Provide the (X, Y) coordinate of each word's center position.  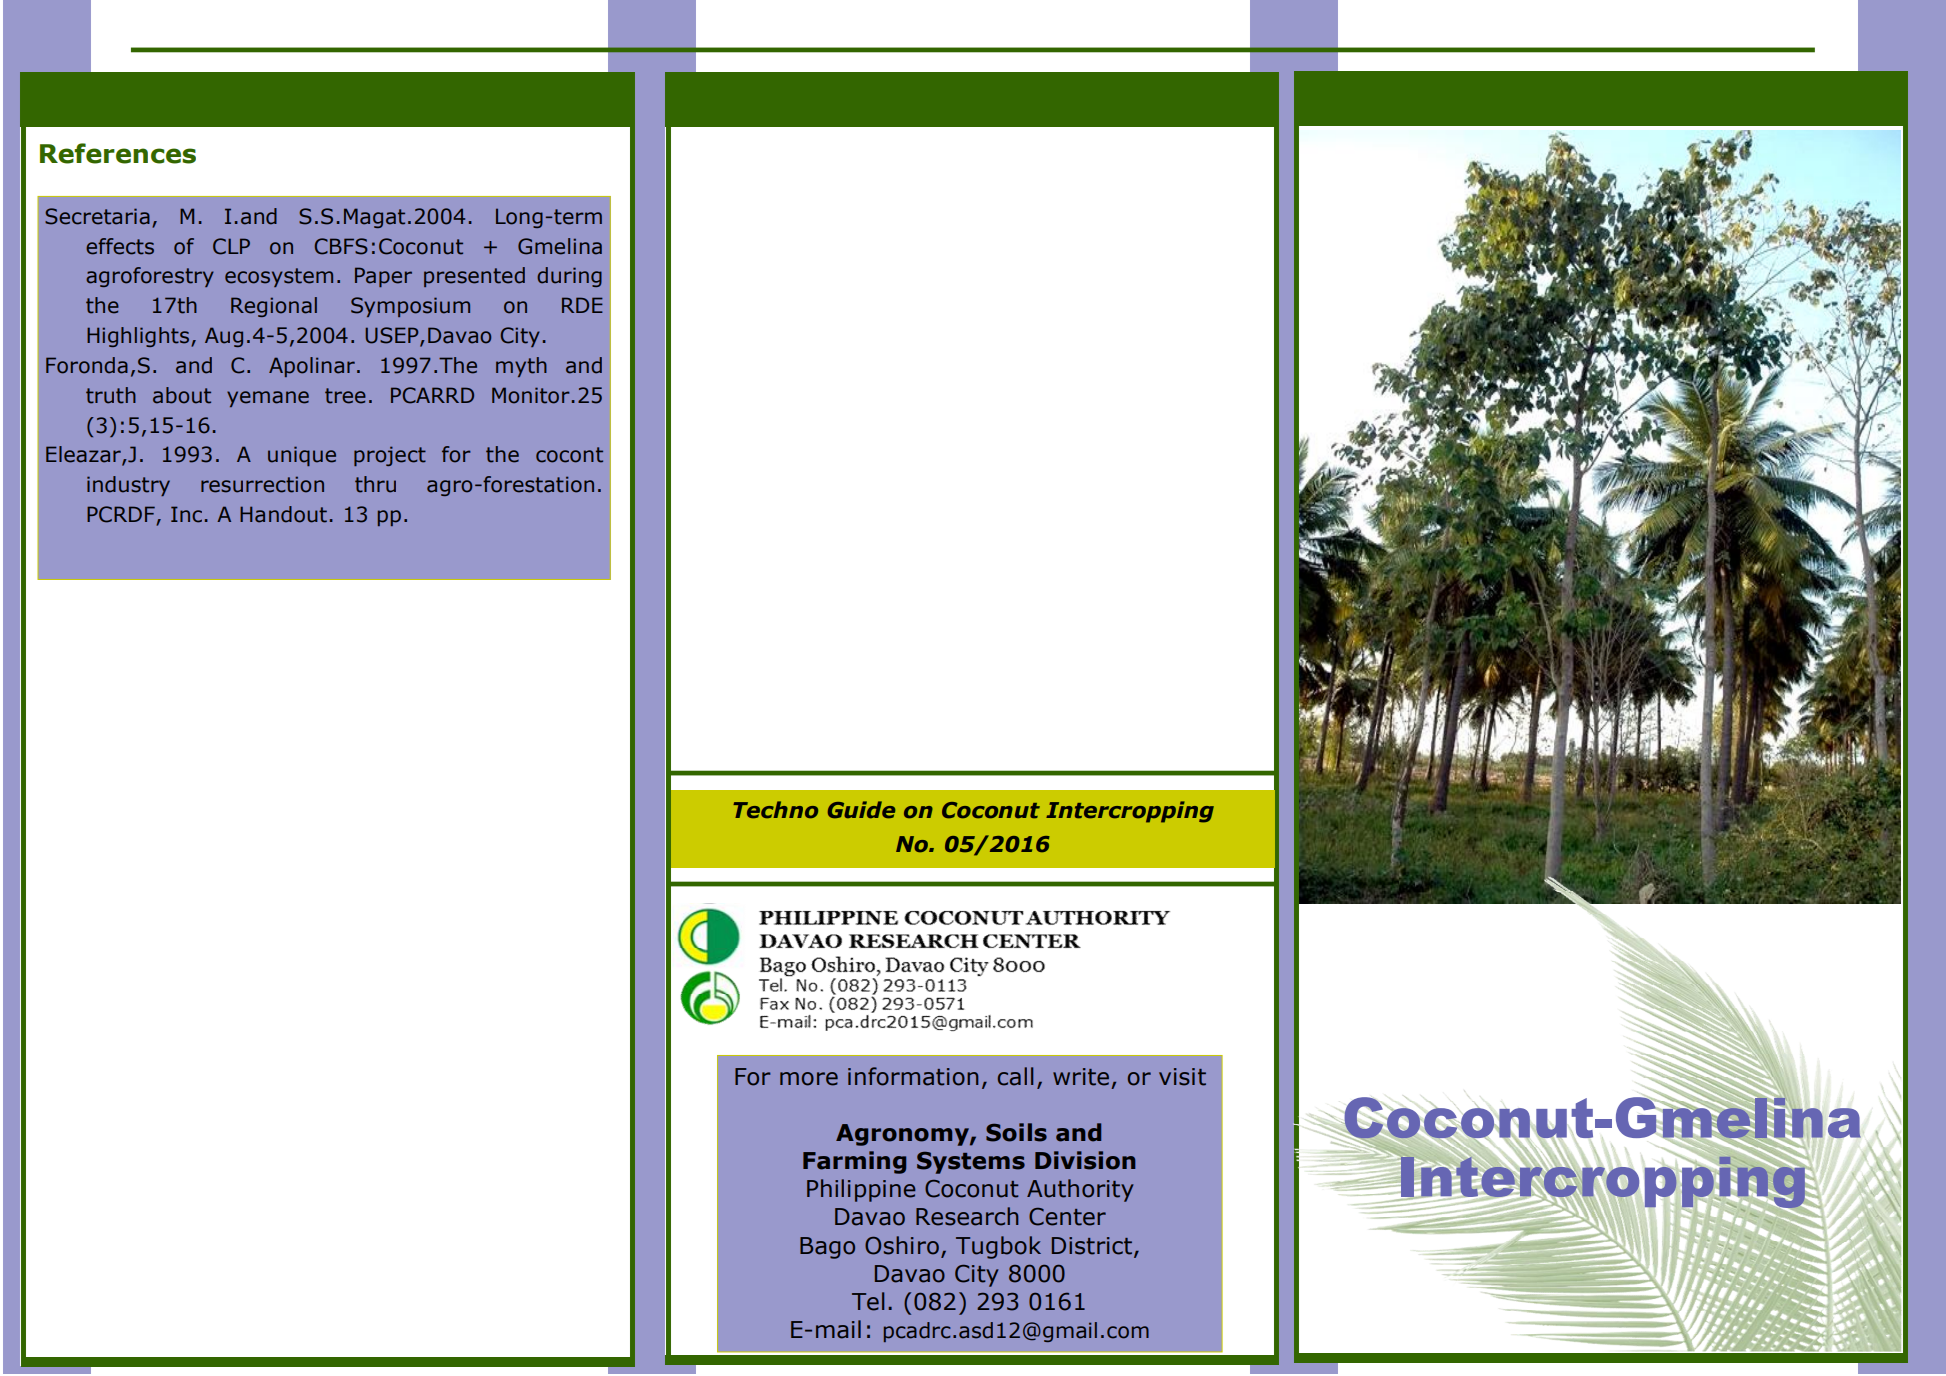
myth (521, 367)
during (569, 277)
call (1015, 1076)
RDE (582, 305)
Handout (283, 514)
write (1081, 1077)
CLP (231, 246)
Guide (862, 810)
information (913, 1076)
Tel (868, 1301)
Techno (775, 810)
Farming (854, 1162)
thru (375, 484)
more (809, 1079)
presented (474, 277)
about (182, 395)
